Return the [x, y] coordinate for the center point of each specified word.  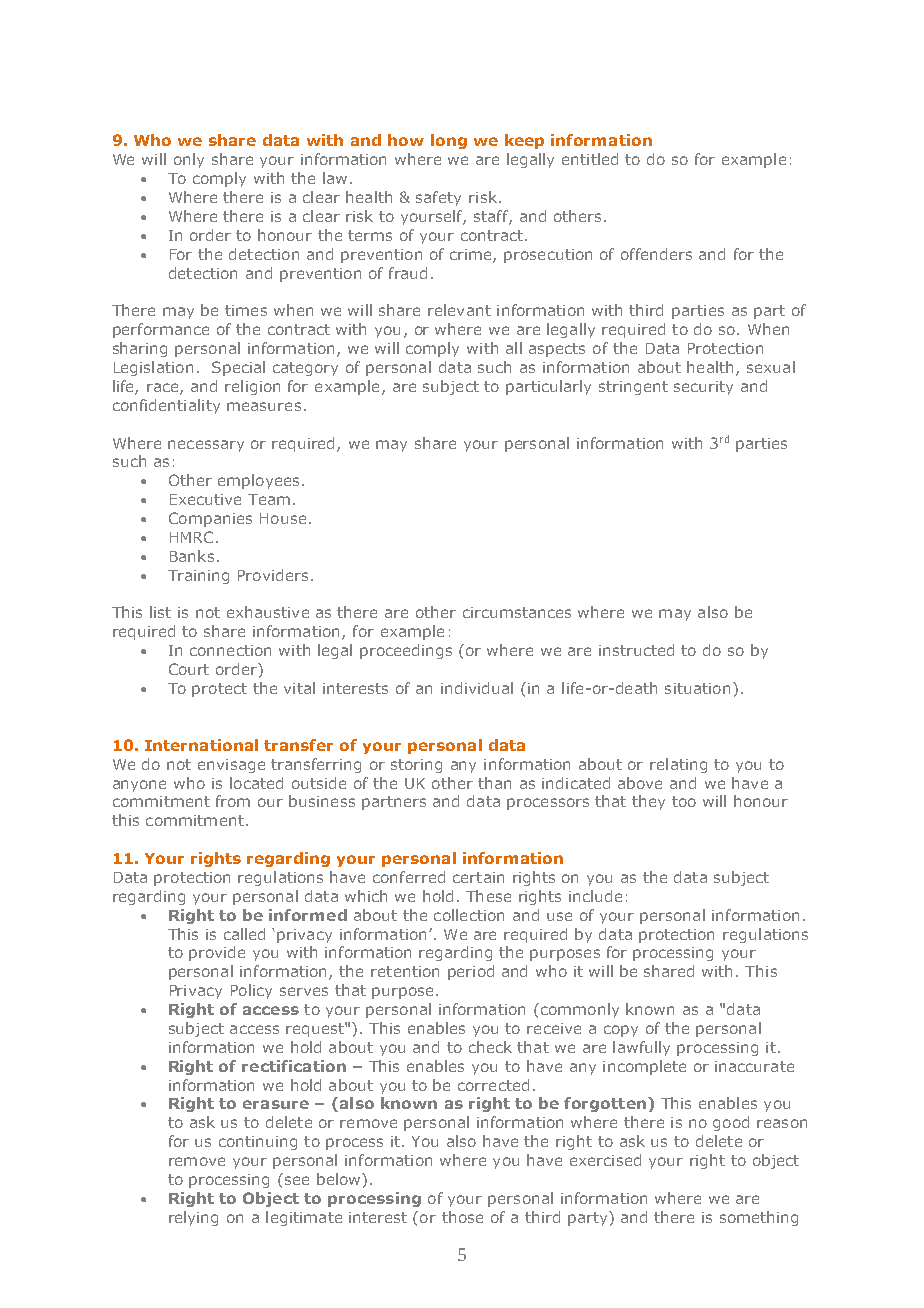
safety [438, 198]
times [246, 310]
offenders [656, 254]
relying [193, 1218]
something [759, 1218]
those [462, 1217]
